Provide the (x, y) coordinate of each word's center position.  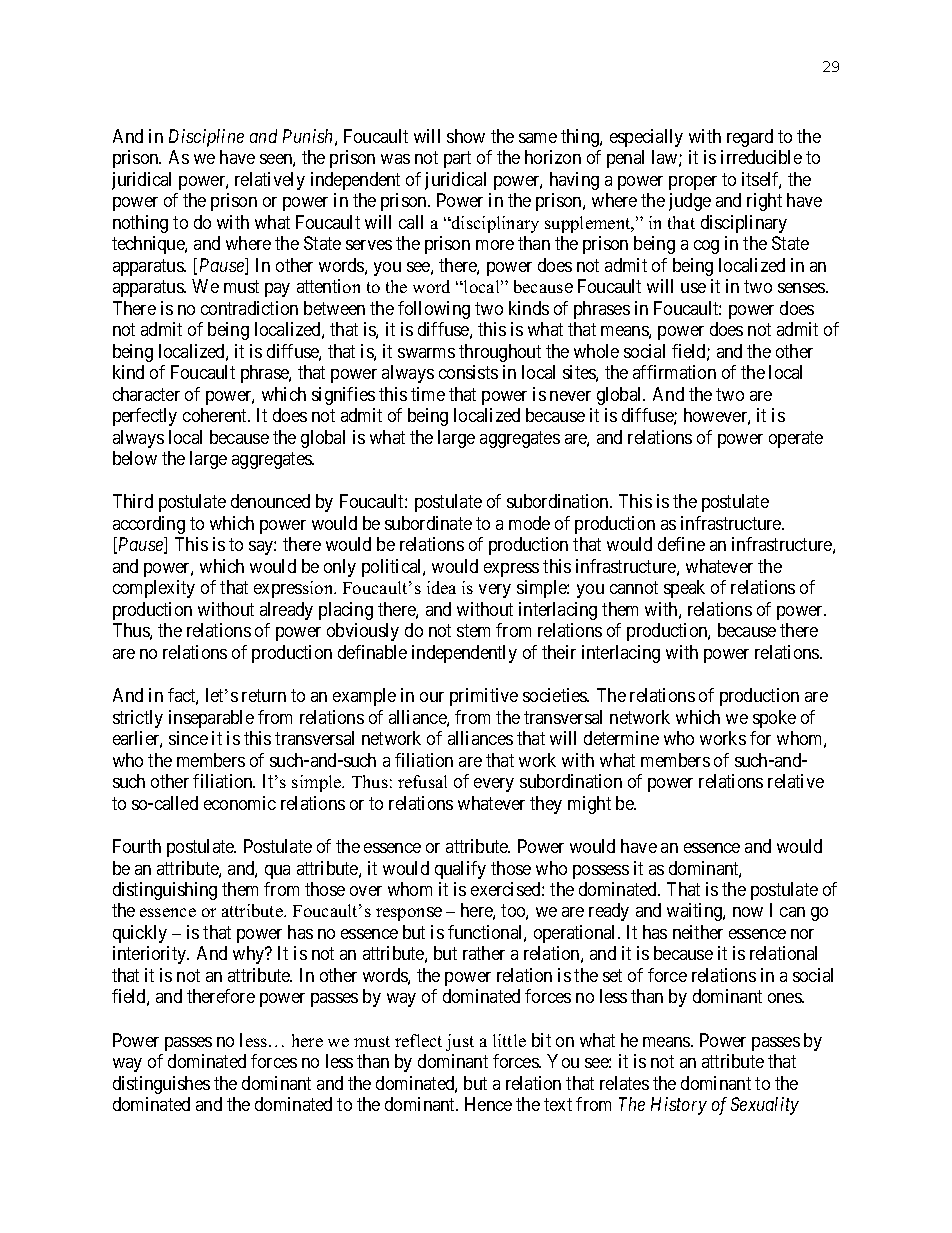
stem (473, 631)
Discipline (206, 138)
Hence (488, 1104)
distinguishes (161, 1085)
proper (693, 183)
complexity (154, 589)
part (457, 160)
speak (684, 589)
